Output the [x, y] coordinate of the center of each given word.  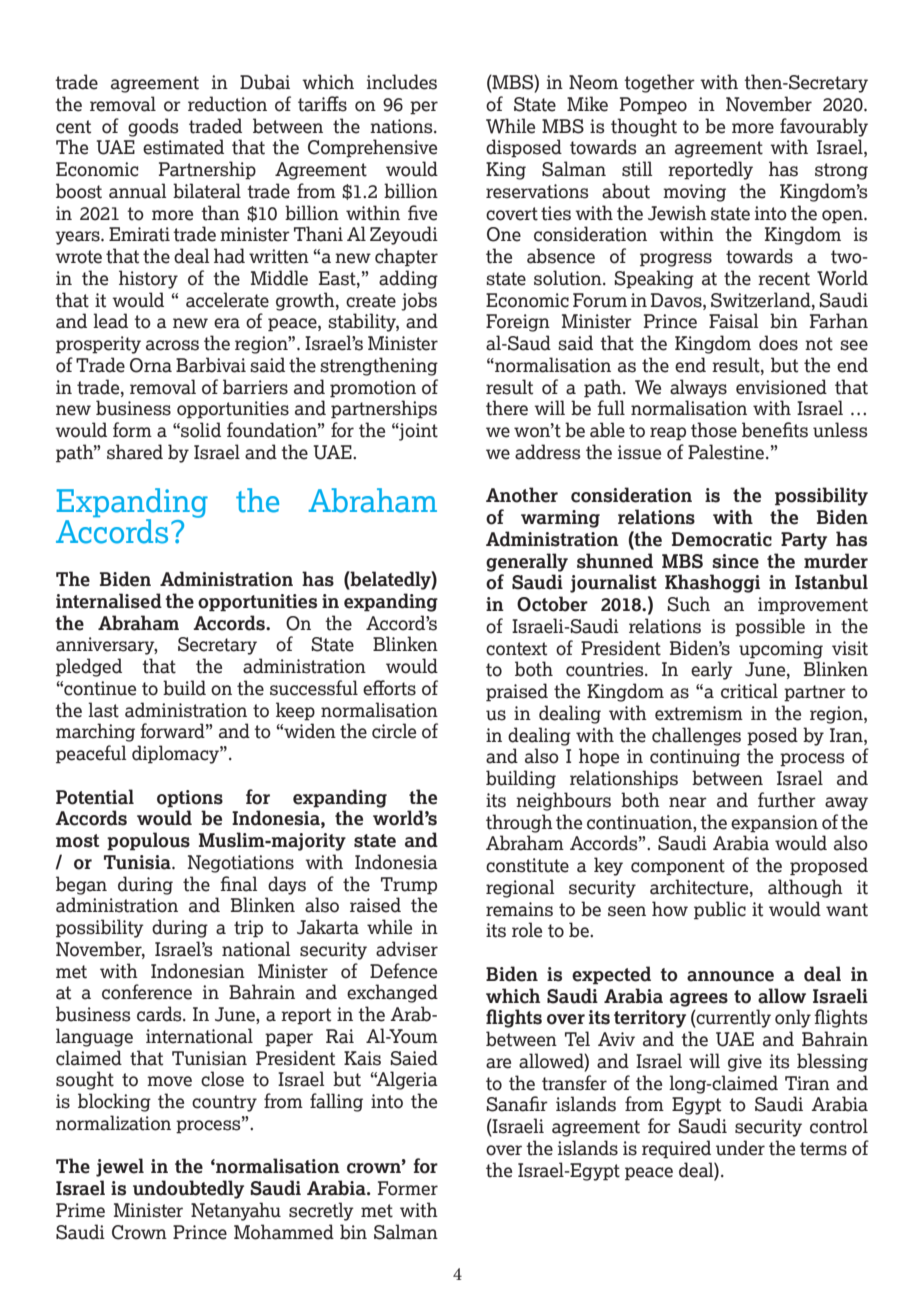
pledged [89, 667]
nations [402, 126]
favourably [824, 127]
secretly [321, 1211]
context [516, 649]
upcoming [781, 650]
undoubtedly [188, 1189]
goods [153, 127]
